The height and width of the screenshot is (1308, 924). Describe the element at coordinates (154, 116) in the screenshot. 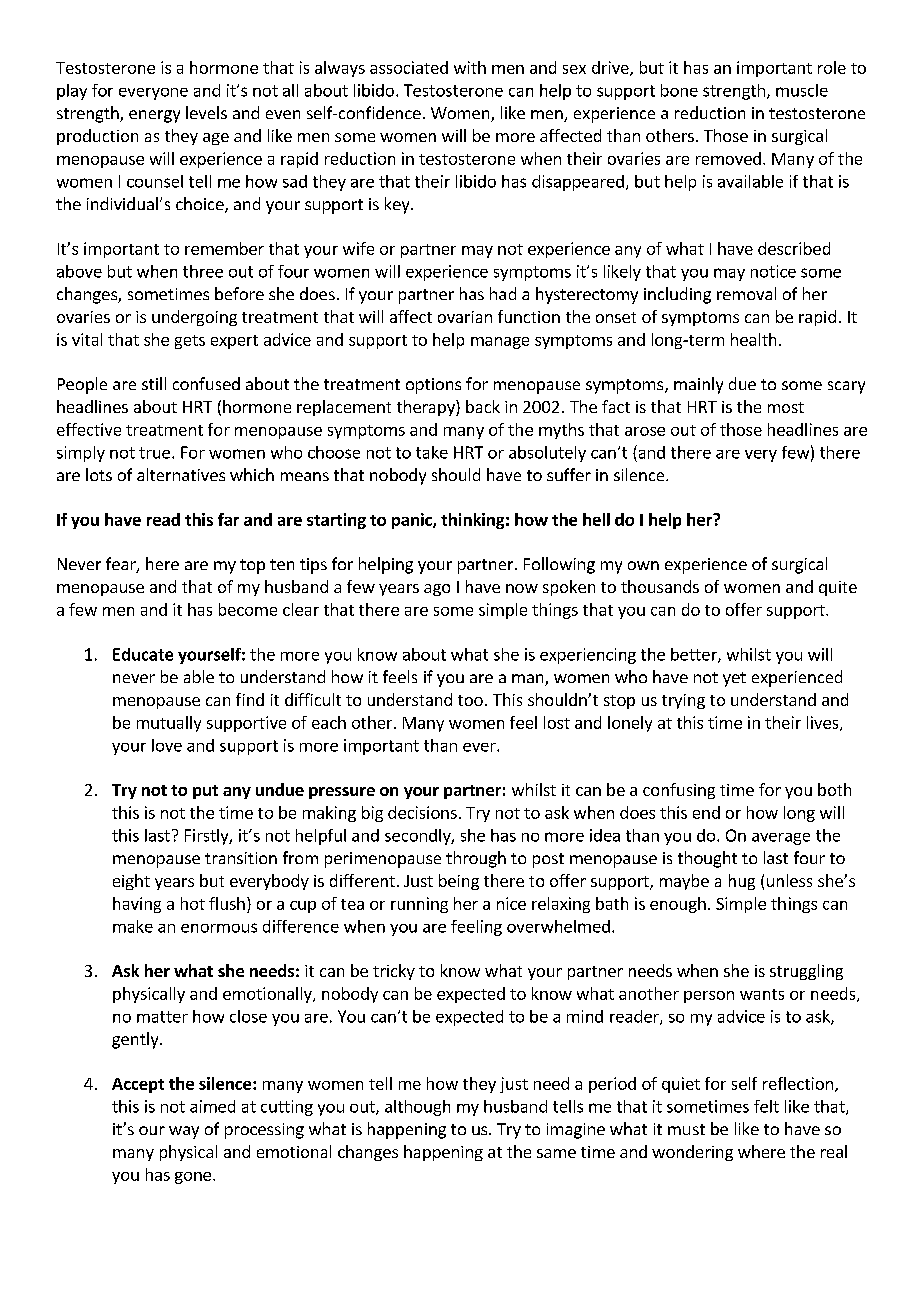

I see `energy` at that location.
